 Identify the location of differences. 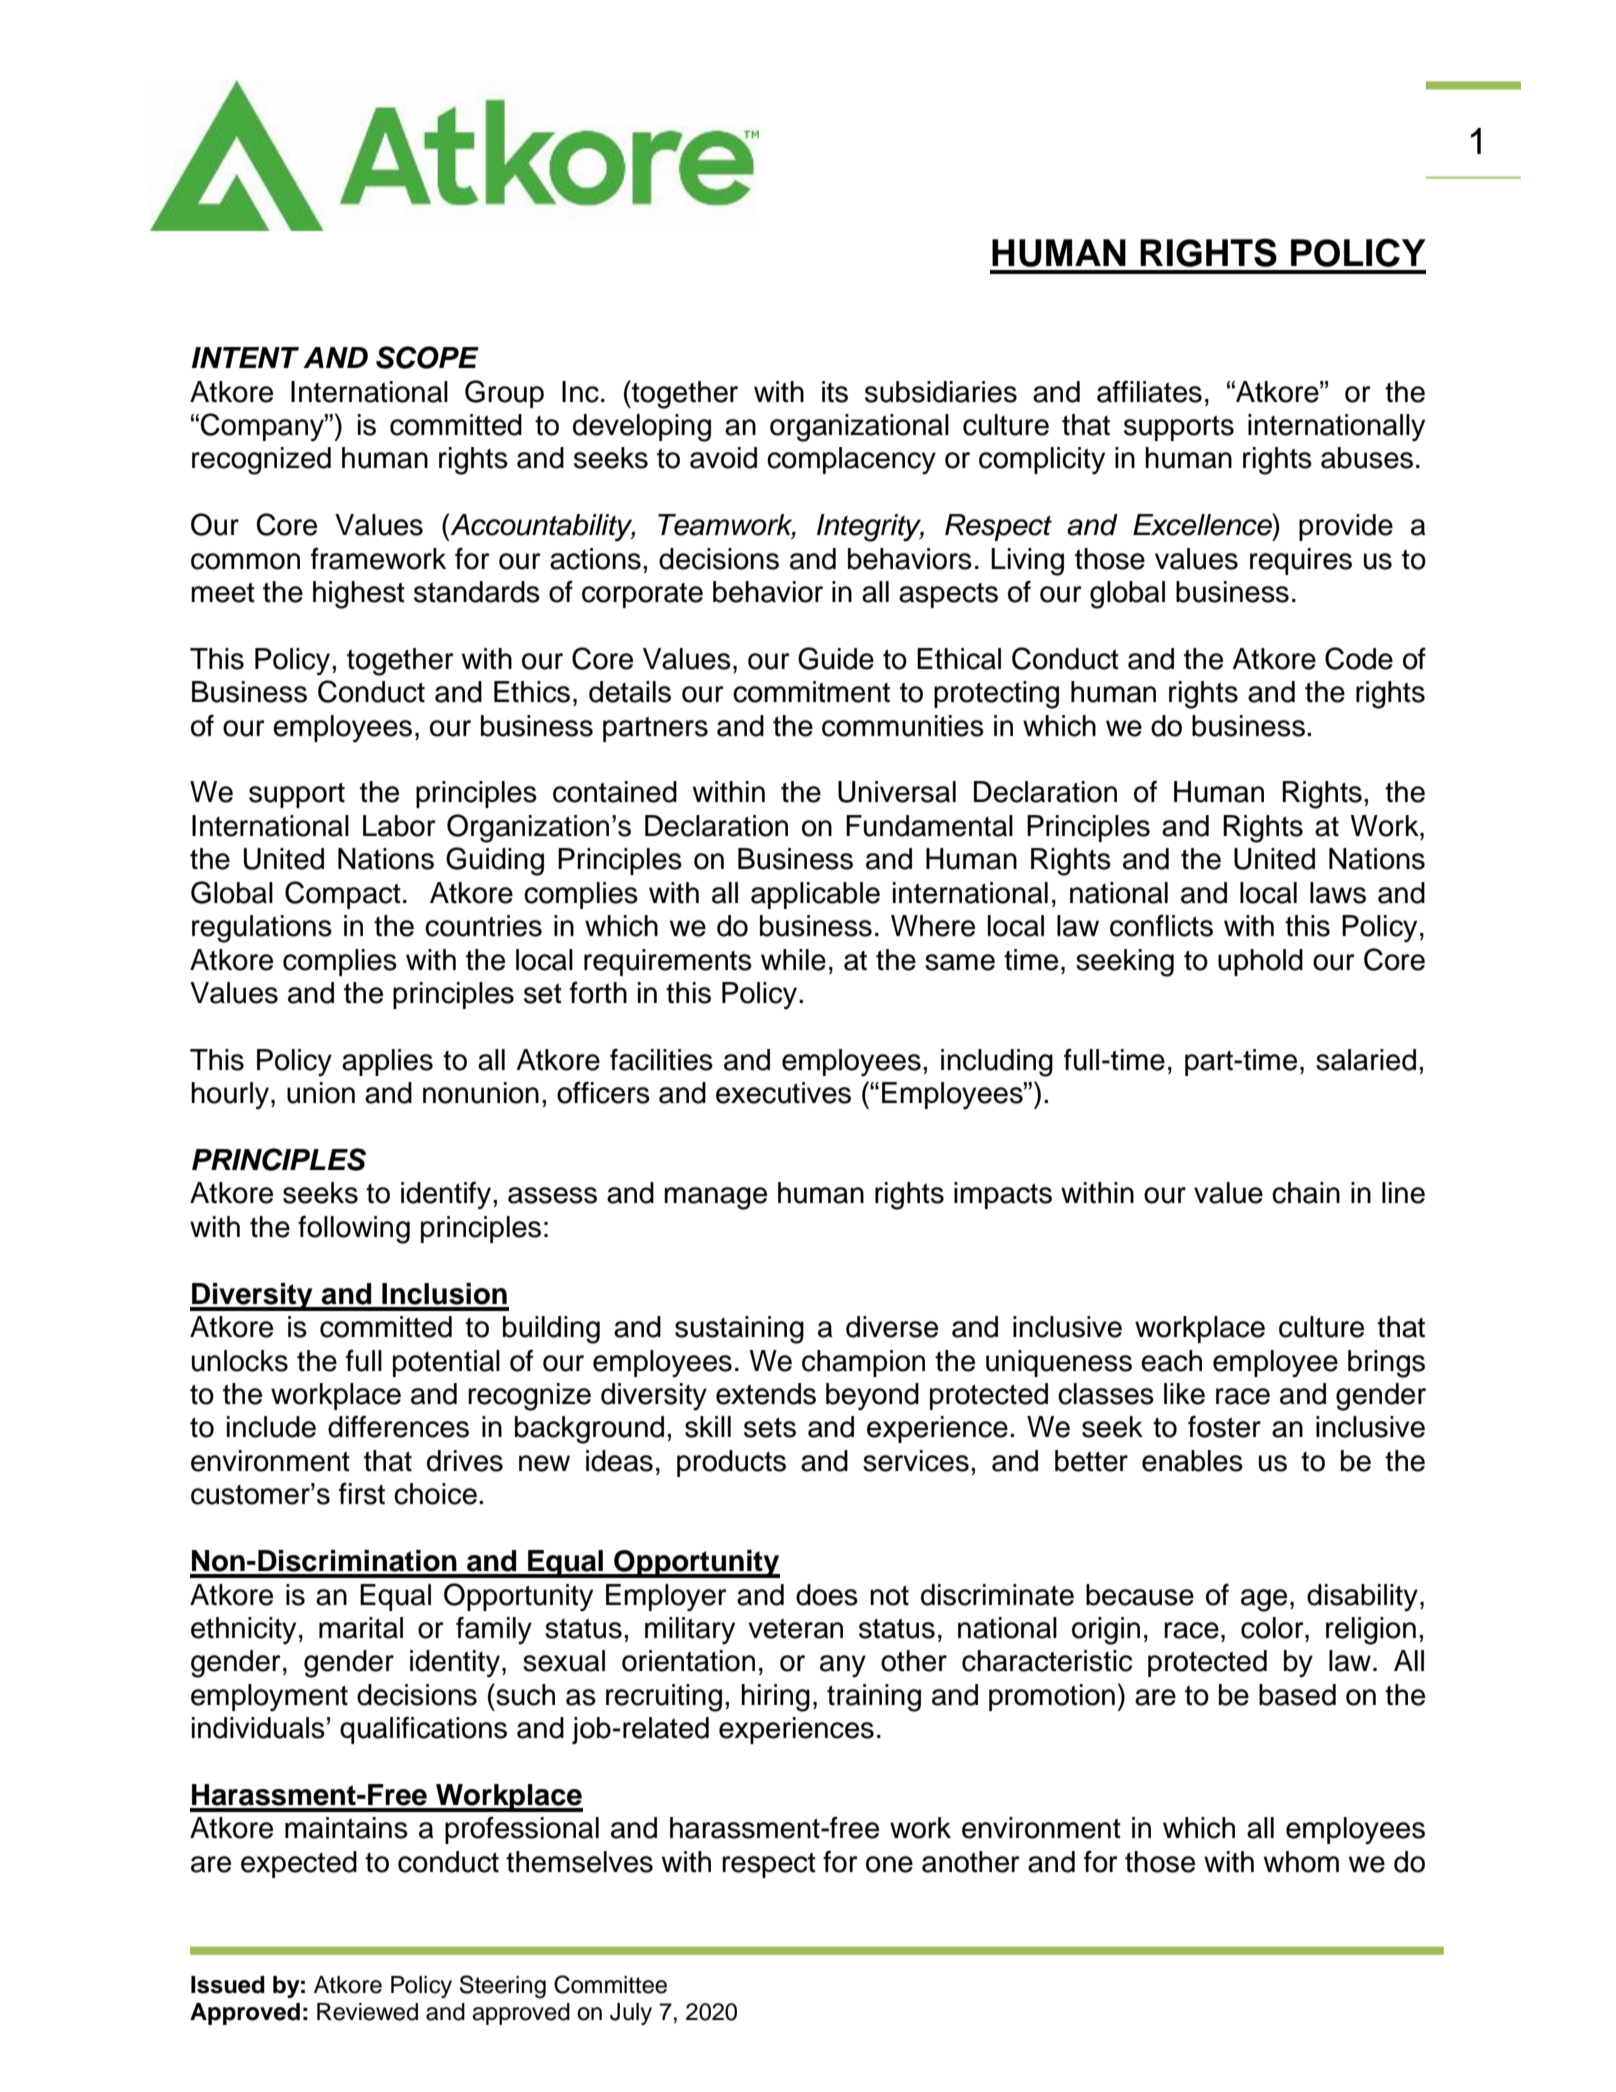
(398, 1426).
